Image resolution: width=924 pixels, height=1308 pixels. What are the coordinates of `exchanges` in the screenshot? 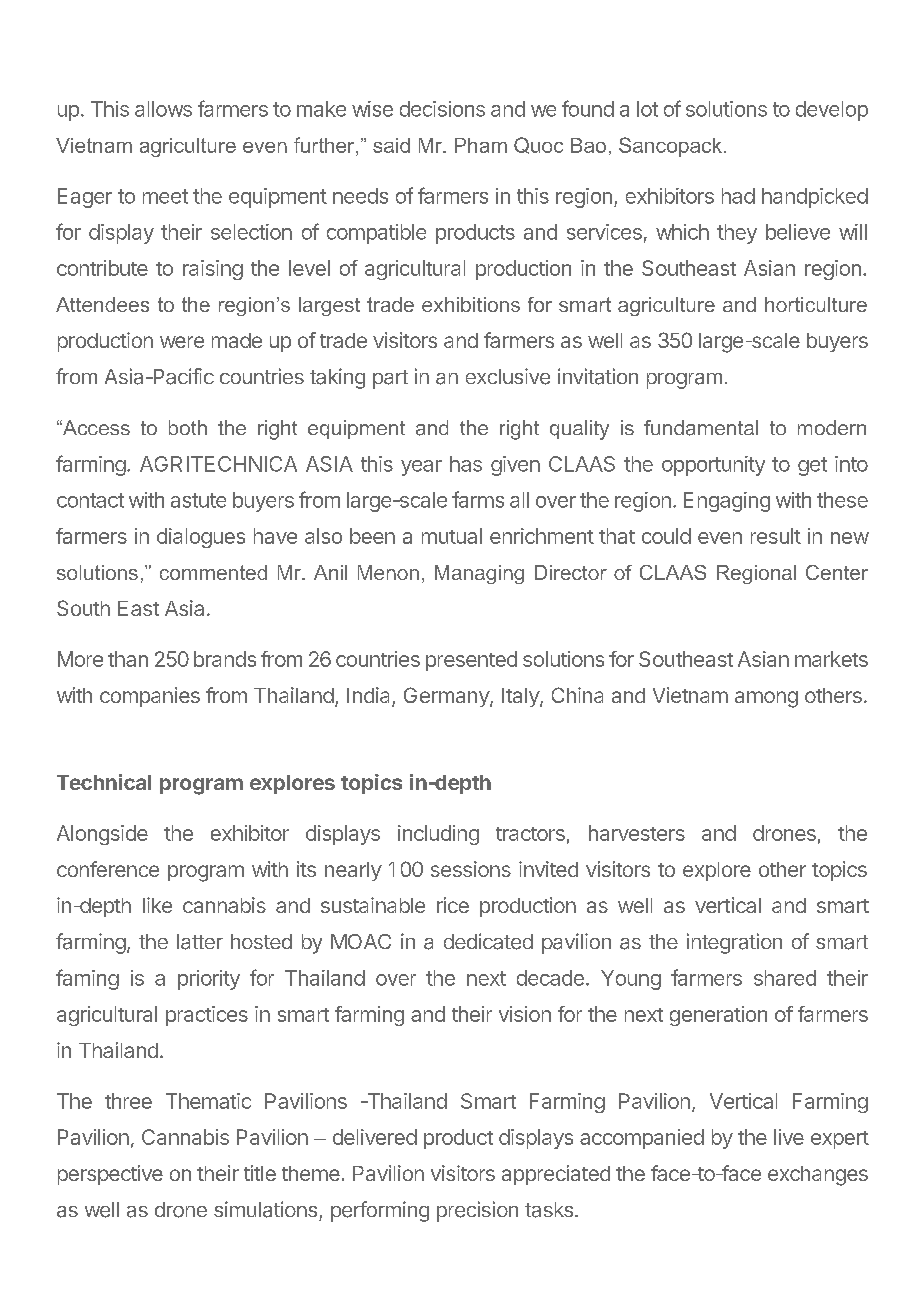 It's located at (818, 1176).
